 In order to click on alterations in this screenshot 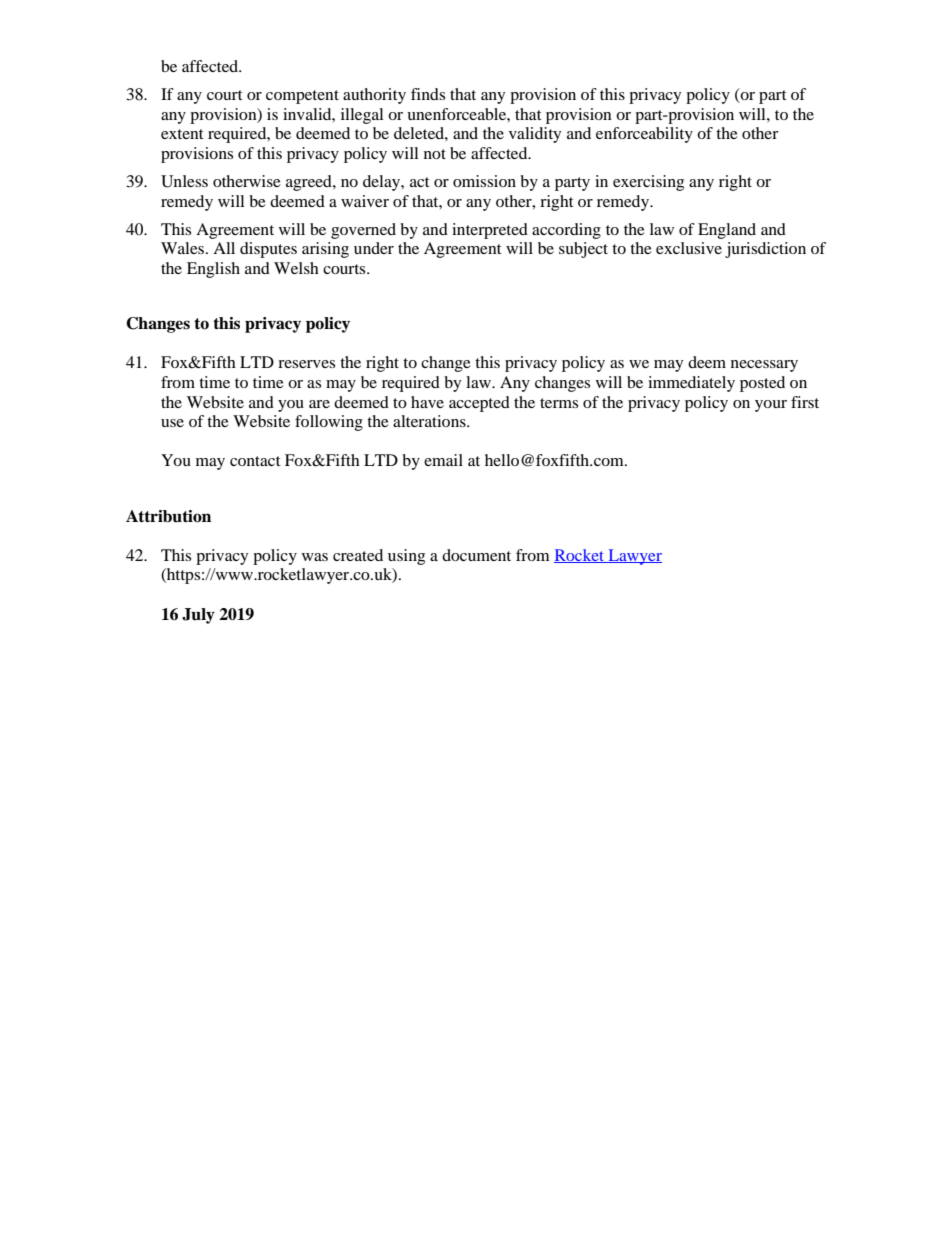, I will do `click(430, 421)`.
